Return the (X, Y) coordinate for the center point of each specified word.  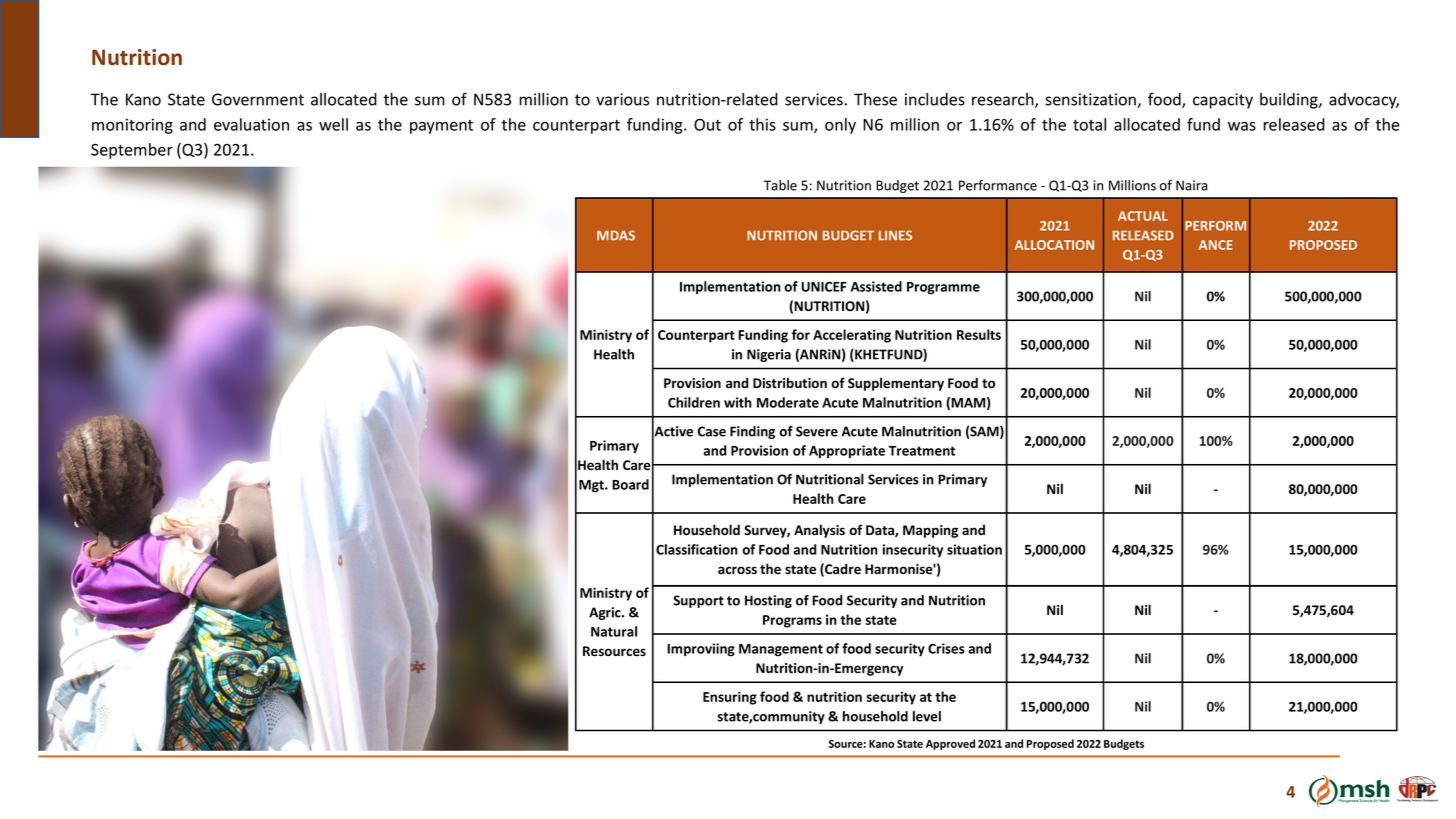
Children (694, 402)
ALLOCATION (1054, 245)
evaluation (251, 124)
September (132, 151)
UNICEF (823, 286)
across (737, 570)
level (927, 716)
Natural (614, 631)
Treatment (922, 451)
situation (974, 549)
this (762, 124)
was (1242, 126)
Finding (752, 432)
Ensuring (730, 698)
